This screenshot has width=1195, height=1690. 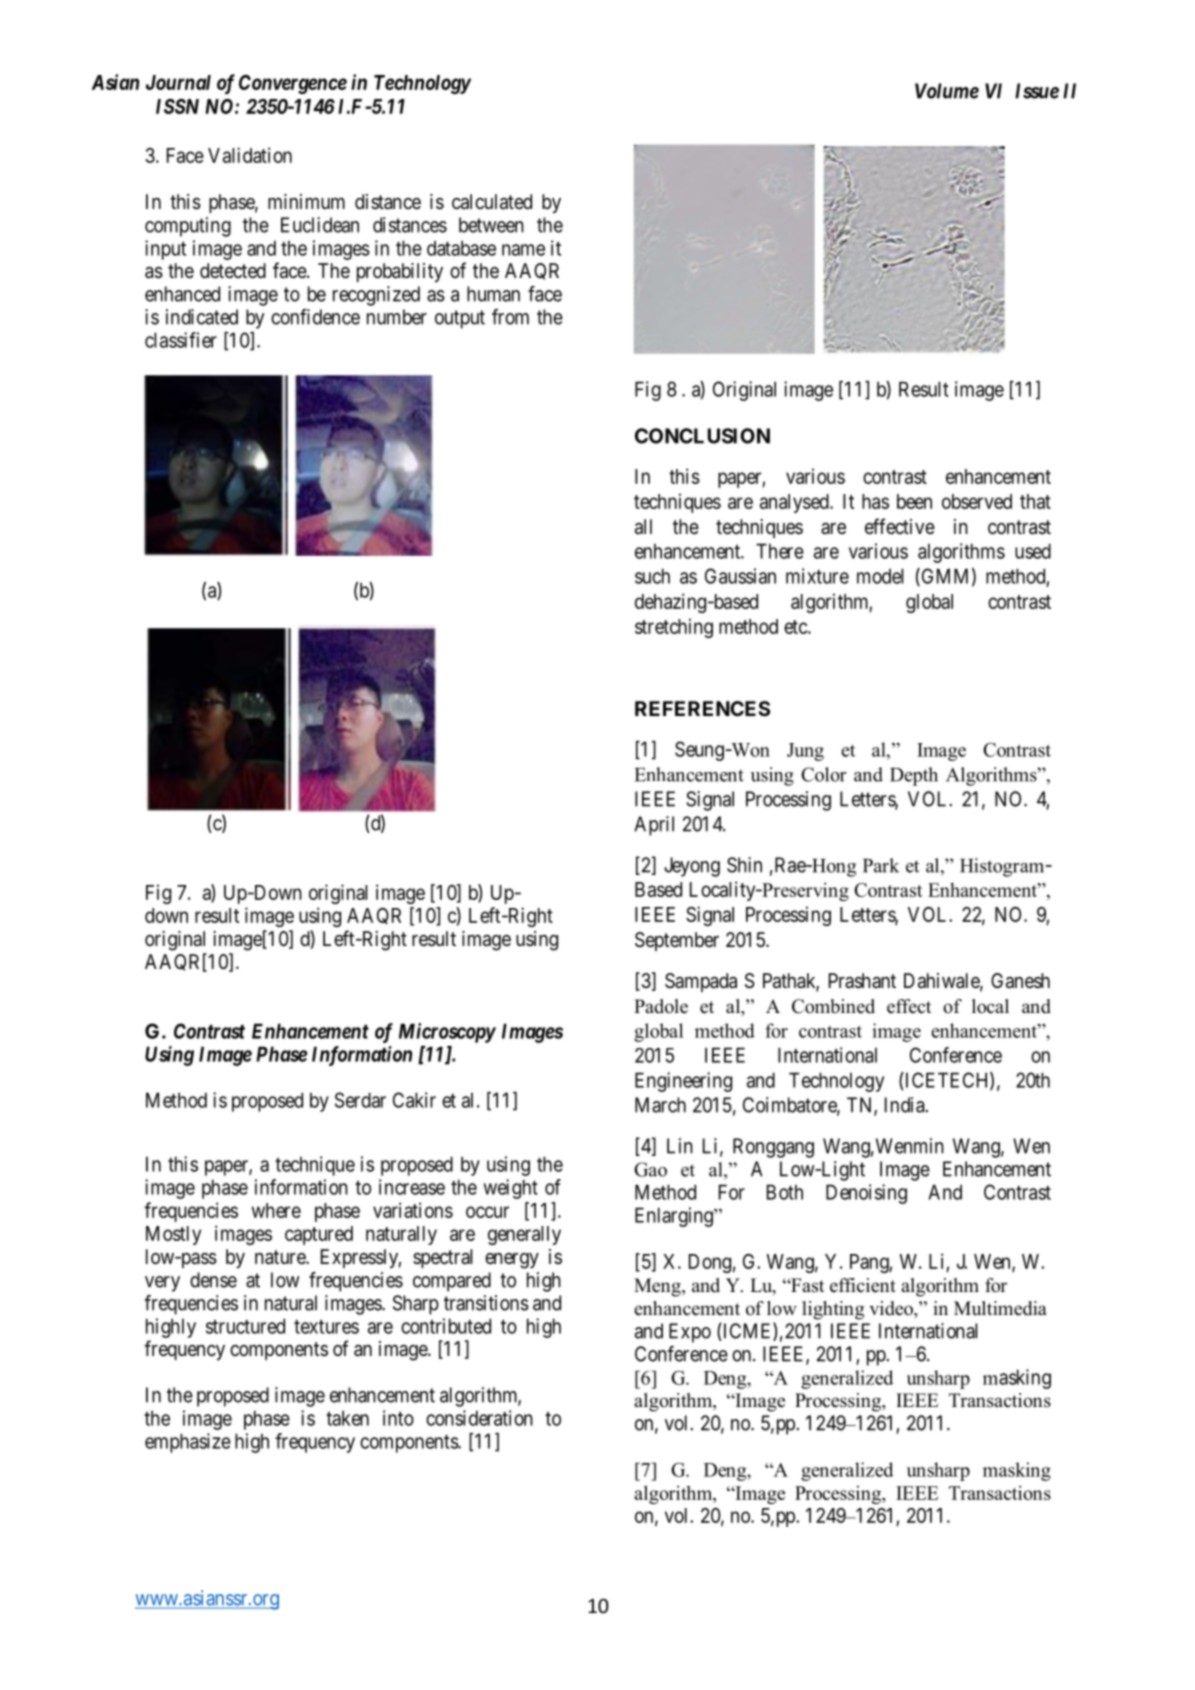 I want to click on CONCLUSION, so click(x=702, y=436).
